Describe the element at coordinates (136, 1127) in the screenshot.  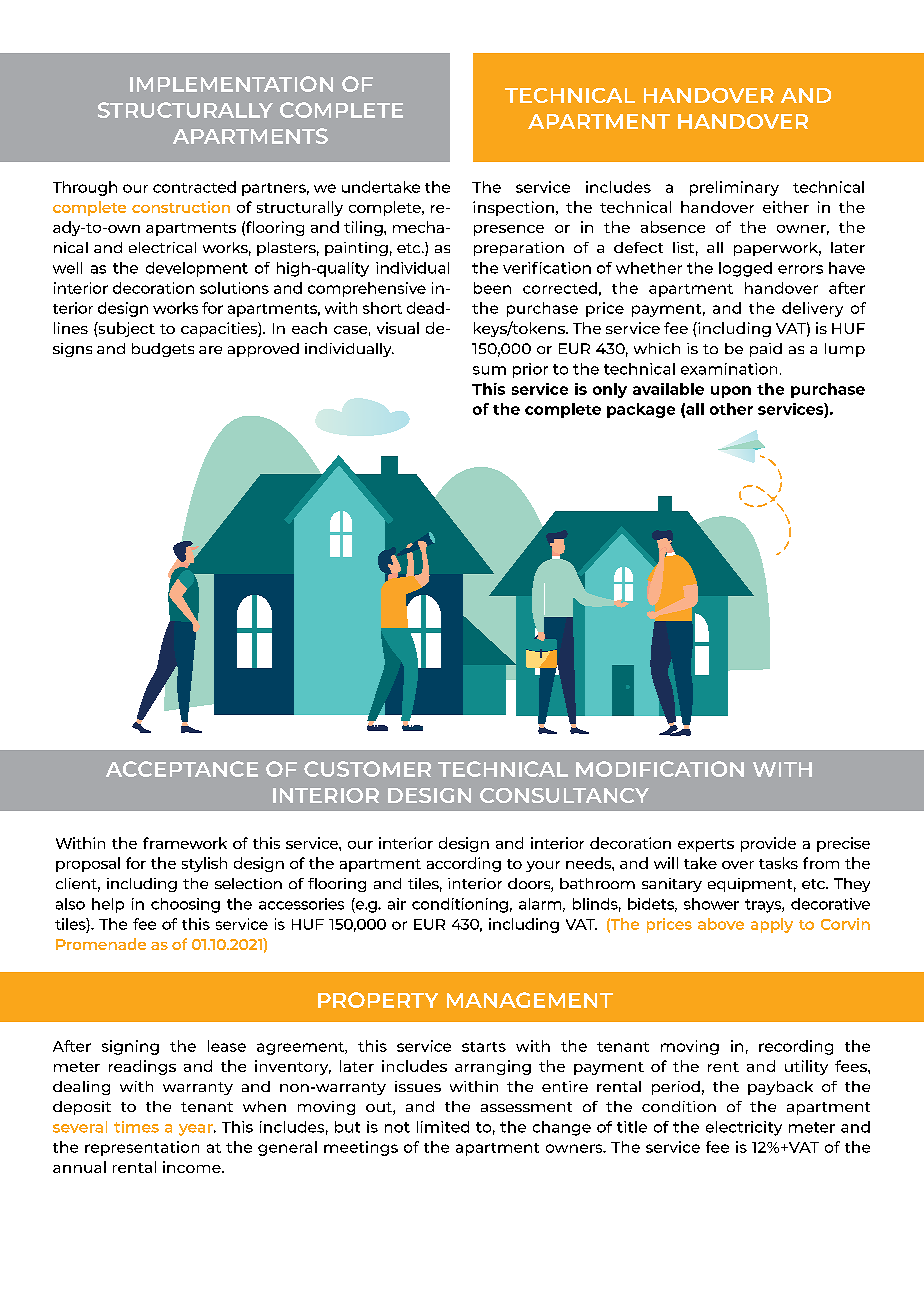
I see `times` at that location.
